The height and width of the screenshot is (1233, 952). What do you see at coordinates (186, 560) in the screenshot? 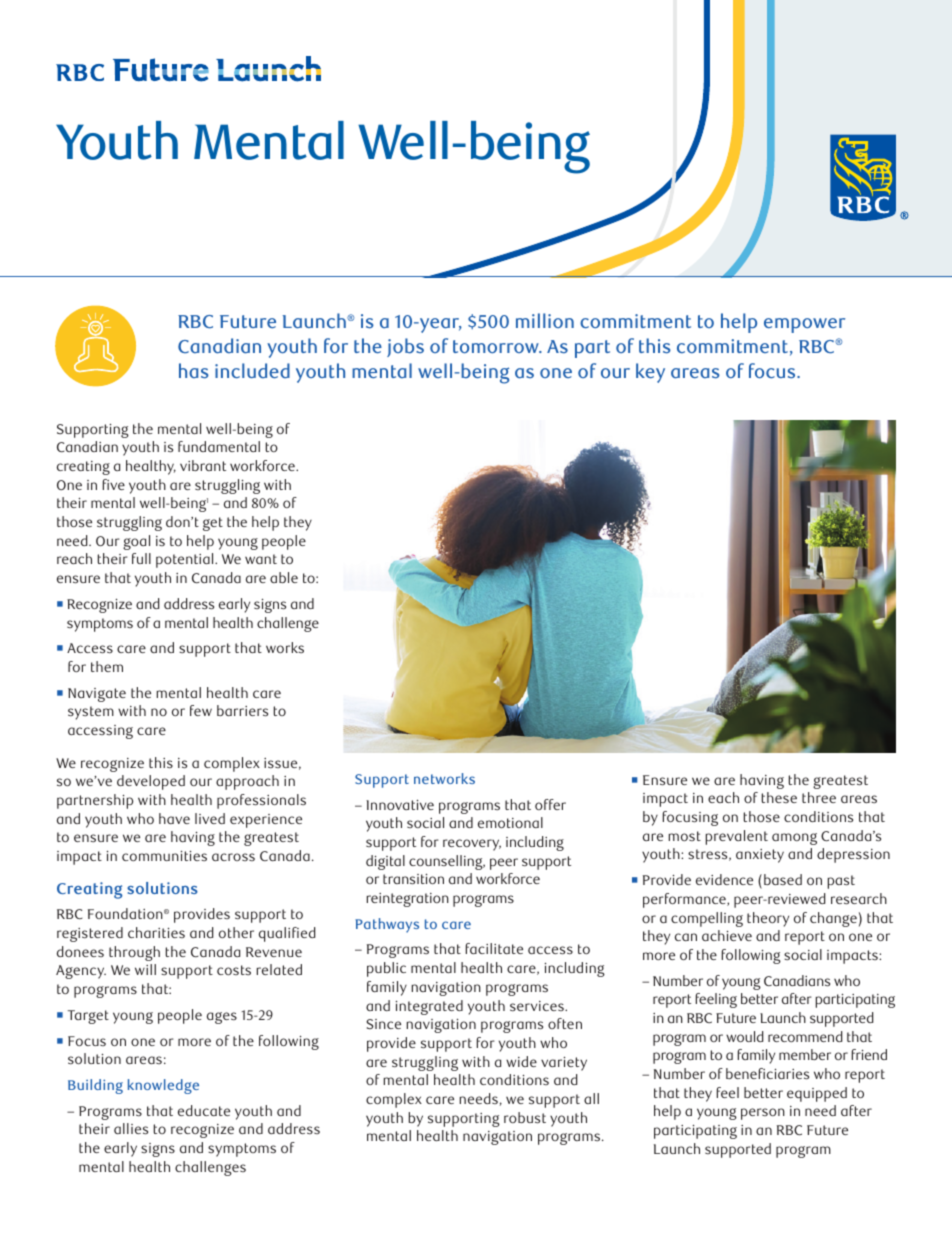
I see `potential` at bounding box center [186, 560].
